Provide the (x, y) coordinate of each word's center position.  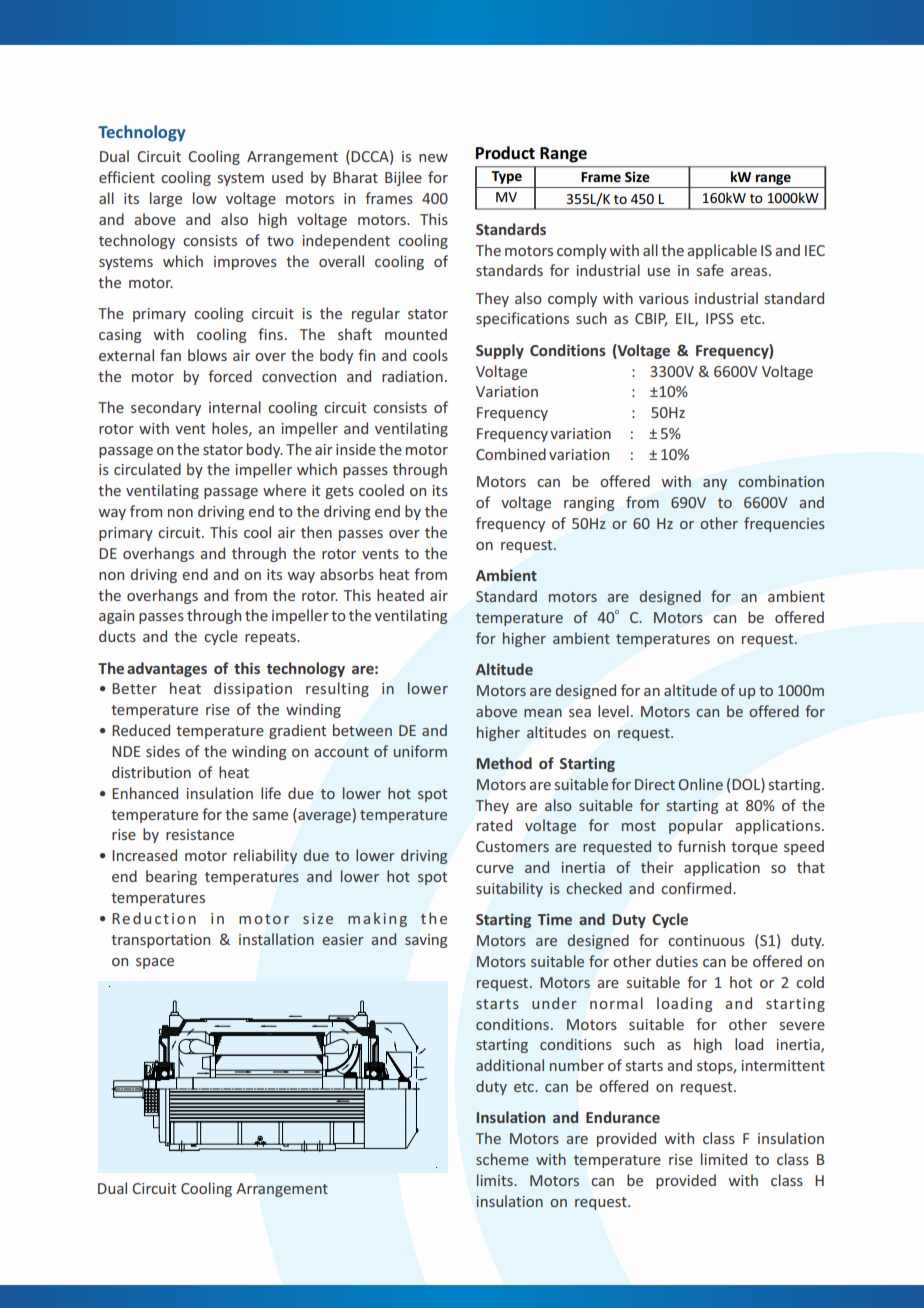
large (166, 199)
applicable (722, 251)
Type (507, 177)
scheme (502, 1159)
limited (724, 1159)
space (155, 963)
